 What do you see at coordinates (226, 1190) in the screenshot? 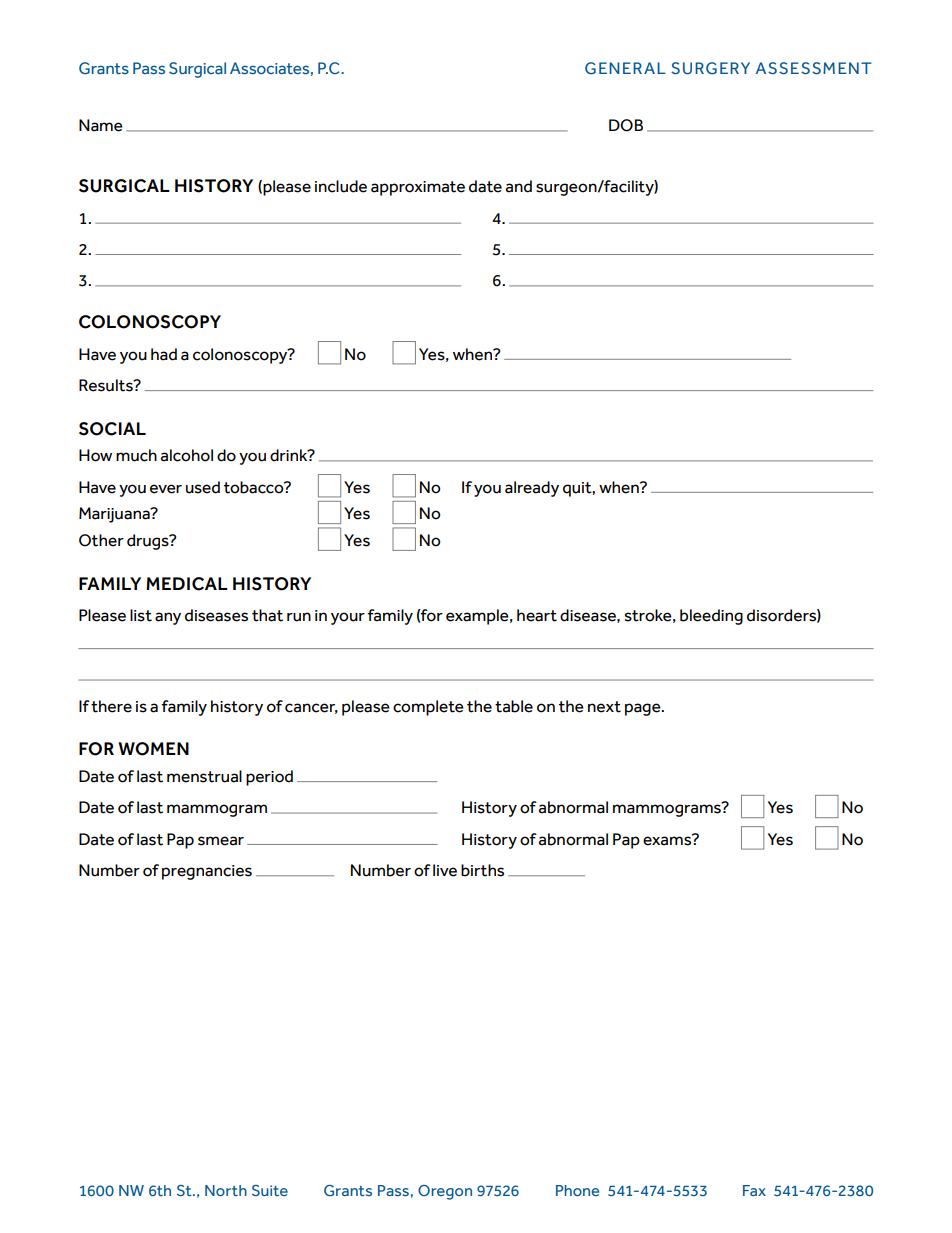
I see `North` at bounding box center [226, 1190].
